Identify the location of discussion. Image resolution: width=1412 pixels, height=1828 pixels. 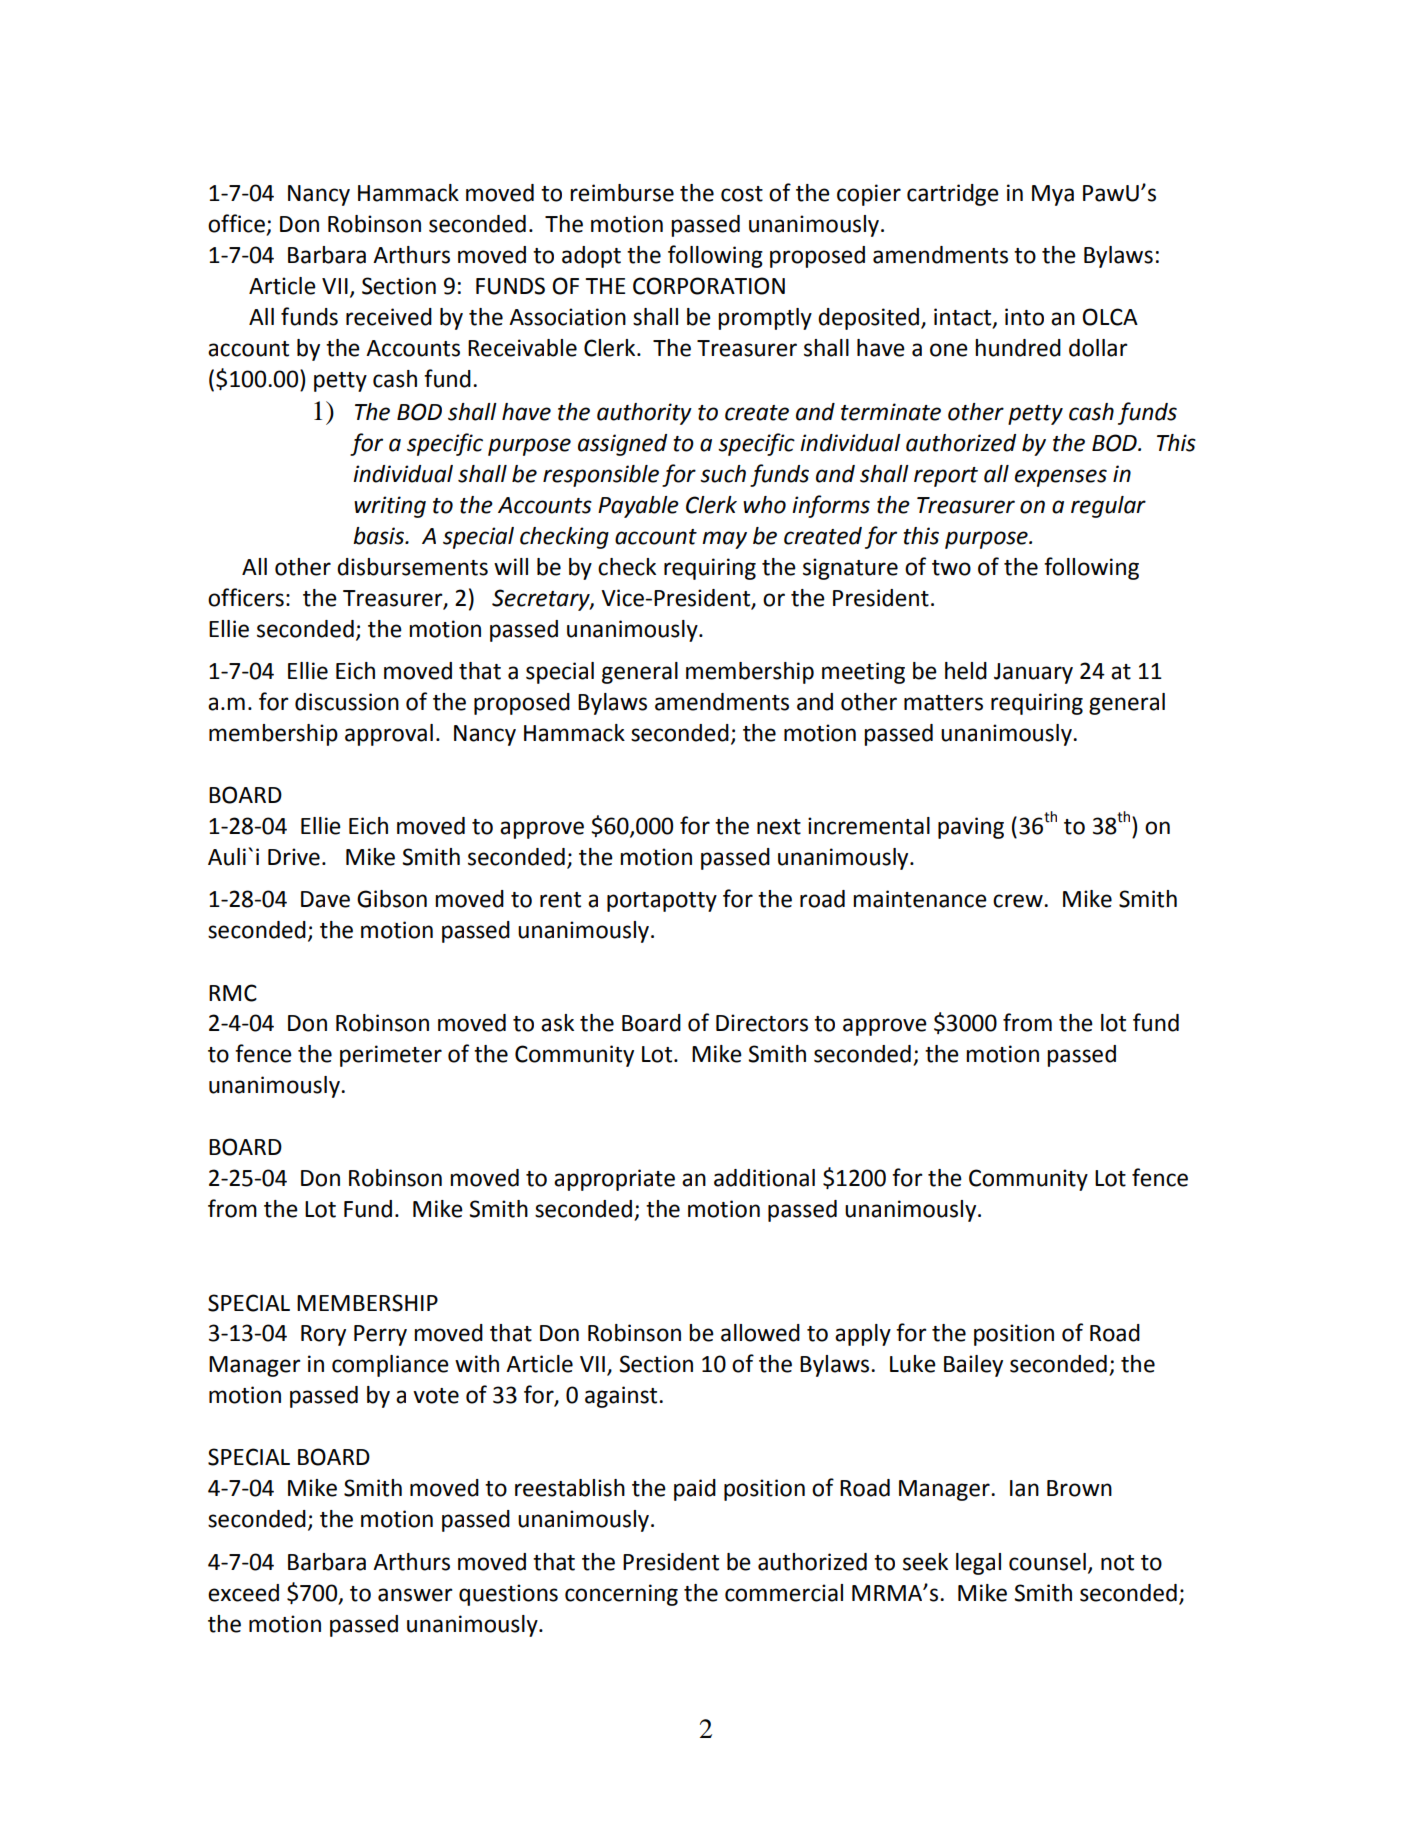
(347, 702).
